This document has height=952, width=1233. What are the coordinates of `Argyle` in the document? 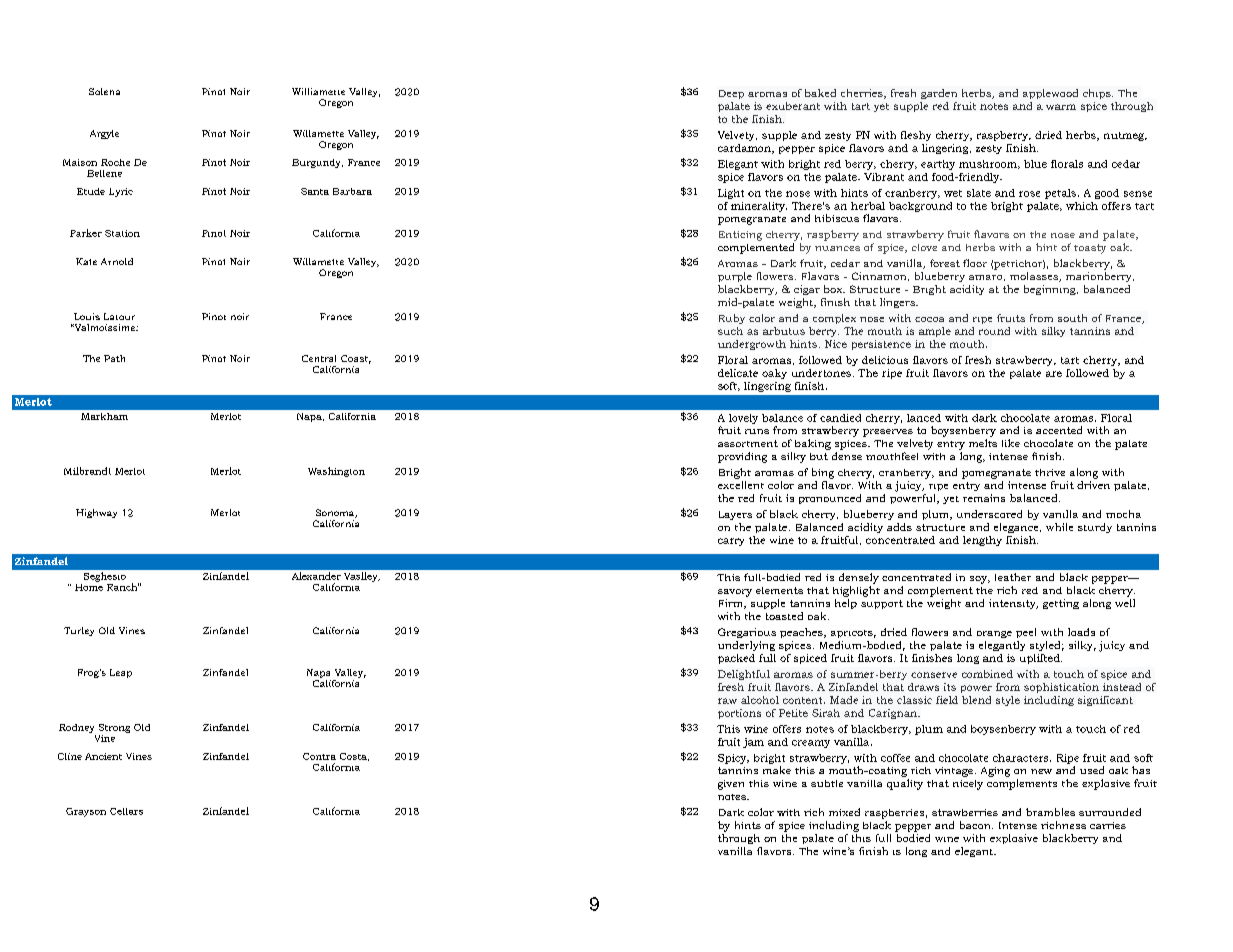 It's located at (104, 134).
